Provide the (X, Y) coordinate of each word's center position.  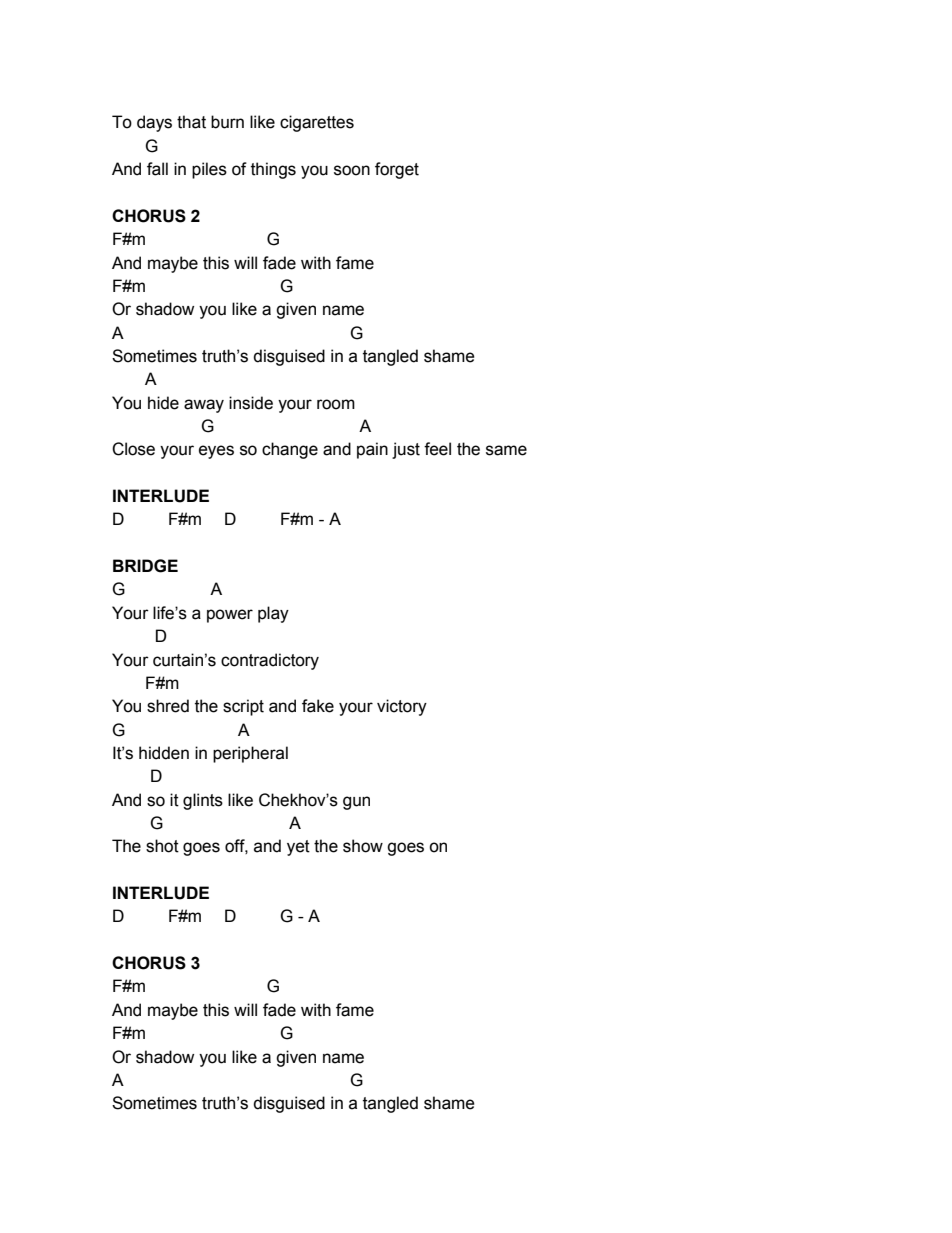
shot (162, 846)
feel (437, 449)
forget (397, 170)
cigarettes (317, 123)
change (290, 450)
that (191, 122)
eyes (216, 452)
